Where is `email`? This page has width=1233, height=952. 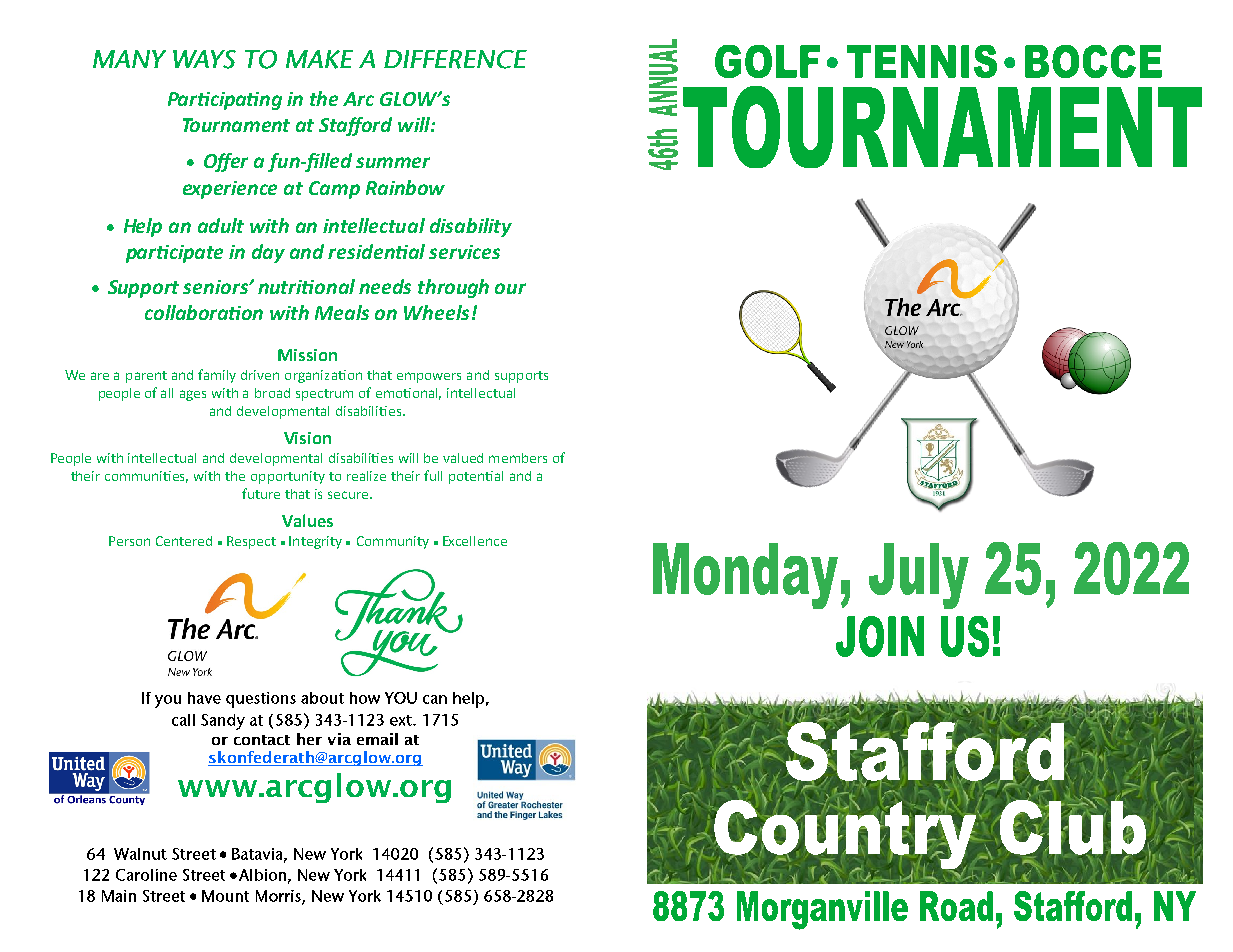
email is located at coordinates (377, 739).
